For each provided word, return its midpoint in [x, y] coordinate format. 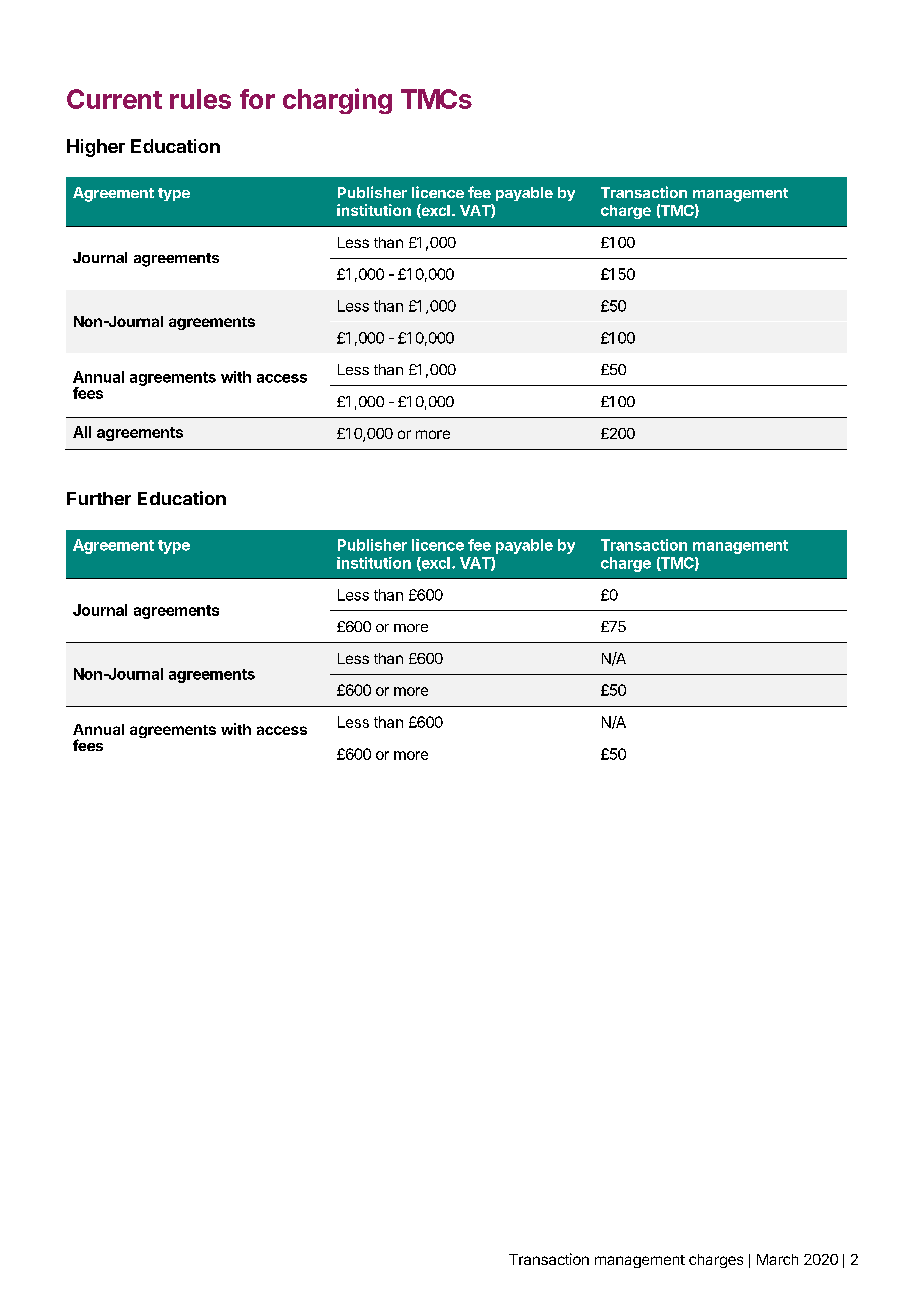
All [82, 432]
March [777, 1259]
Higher [96, 148]
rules [200, 99]
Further [99, 498]
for [257, 99]
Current [114, 99]
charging [337, 101]
